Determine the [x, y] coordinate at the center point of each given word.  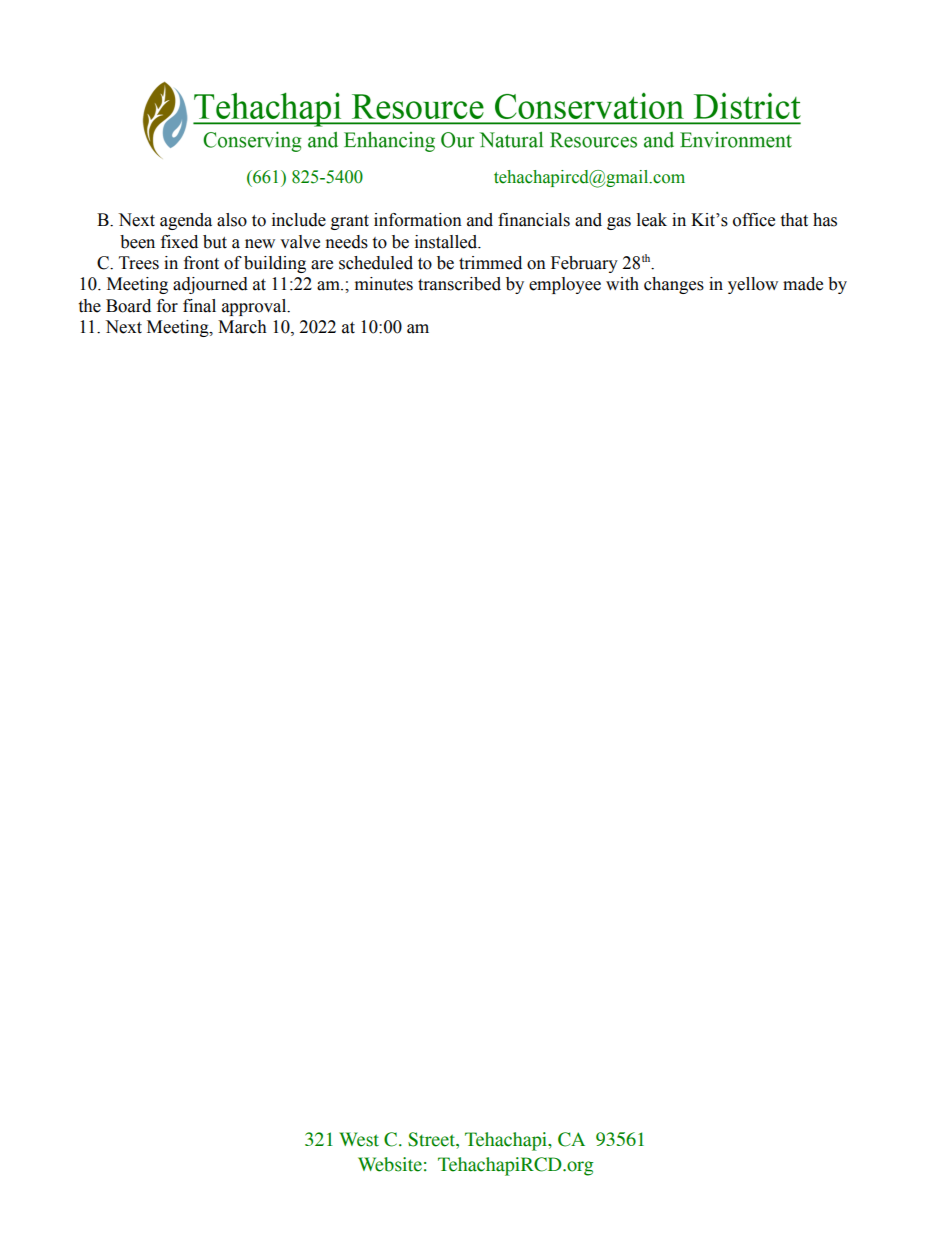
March [242, 327]
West [359, 1139]
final [199, 306]
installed [447, 242]
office [754, 220]
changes [674, 285]
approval [255, 307]
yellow [753, 285]
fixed [179, 242]
